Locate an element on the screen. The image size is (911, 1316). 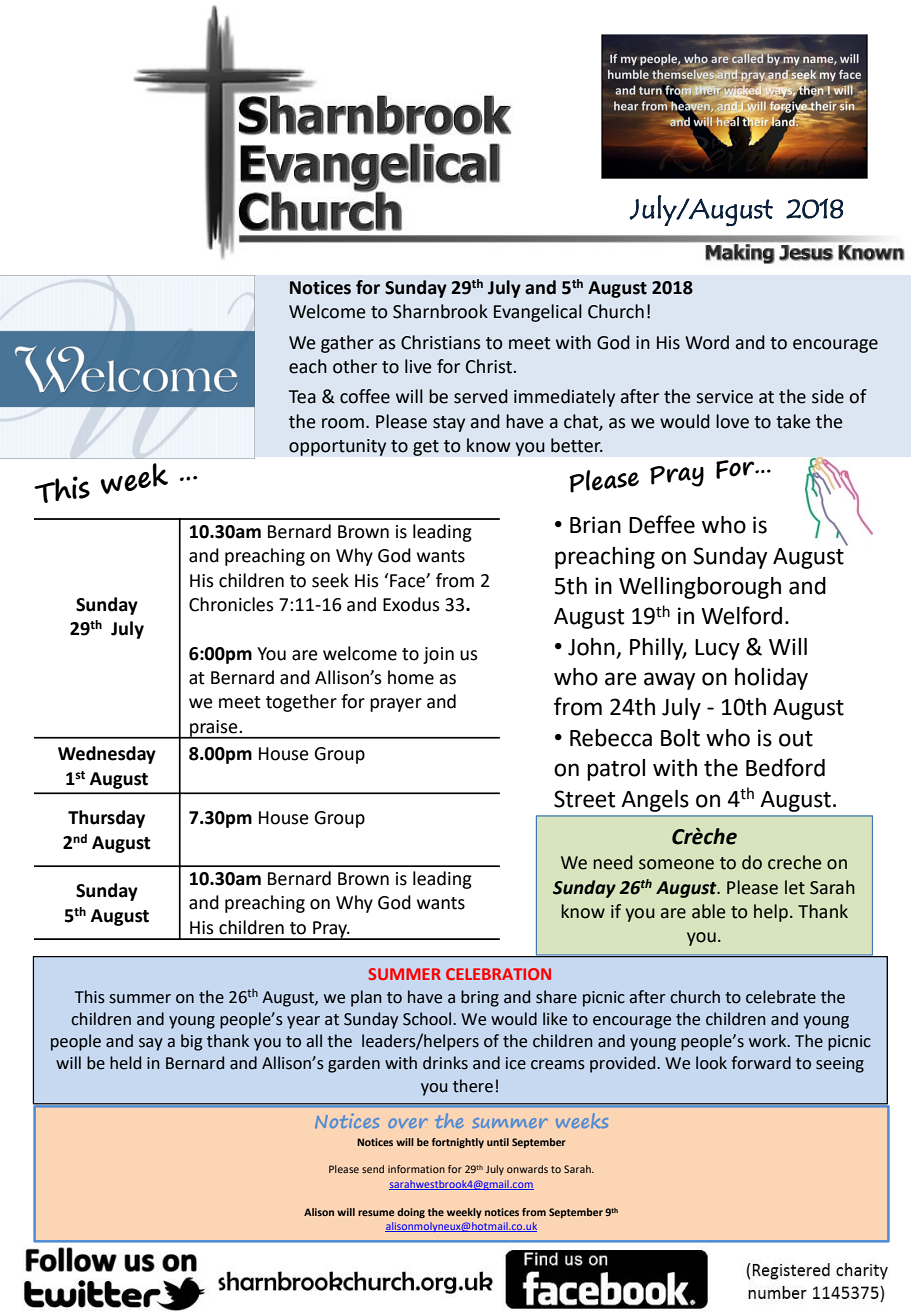
live is located at coordinates (418, 366).
